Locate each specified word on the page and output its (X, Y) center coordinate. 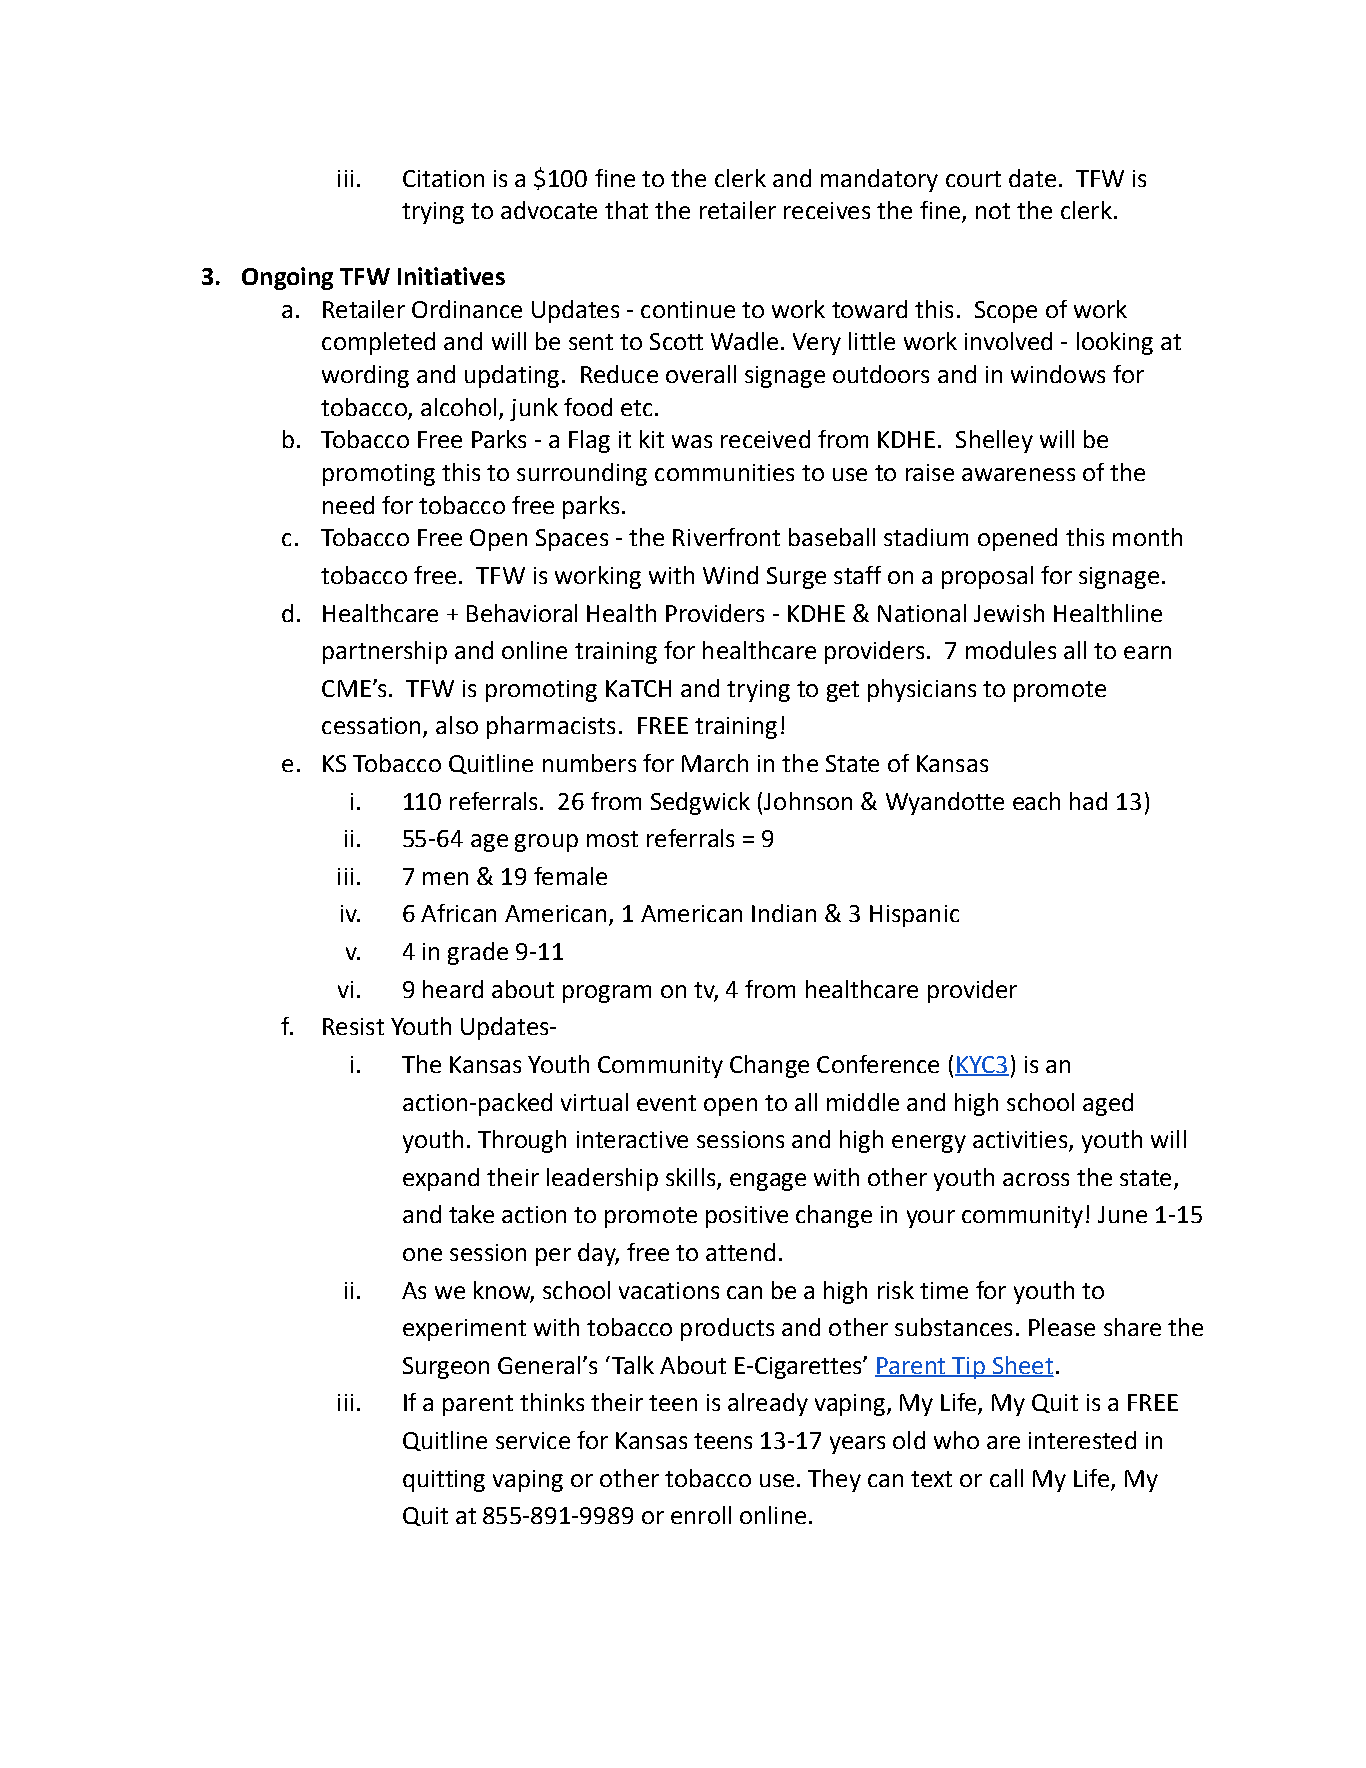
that (626, 210)
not (993, 211)
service (533, 1440)
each (1036, 801)
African (458, 913)
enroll (701, 1515)
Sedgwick (700, 803)
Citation (443, 178)
